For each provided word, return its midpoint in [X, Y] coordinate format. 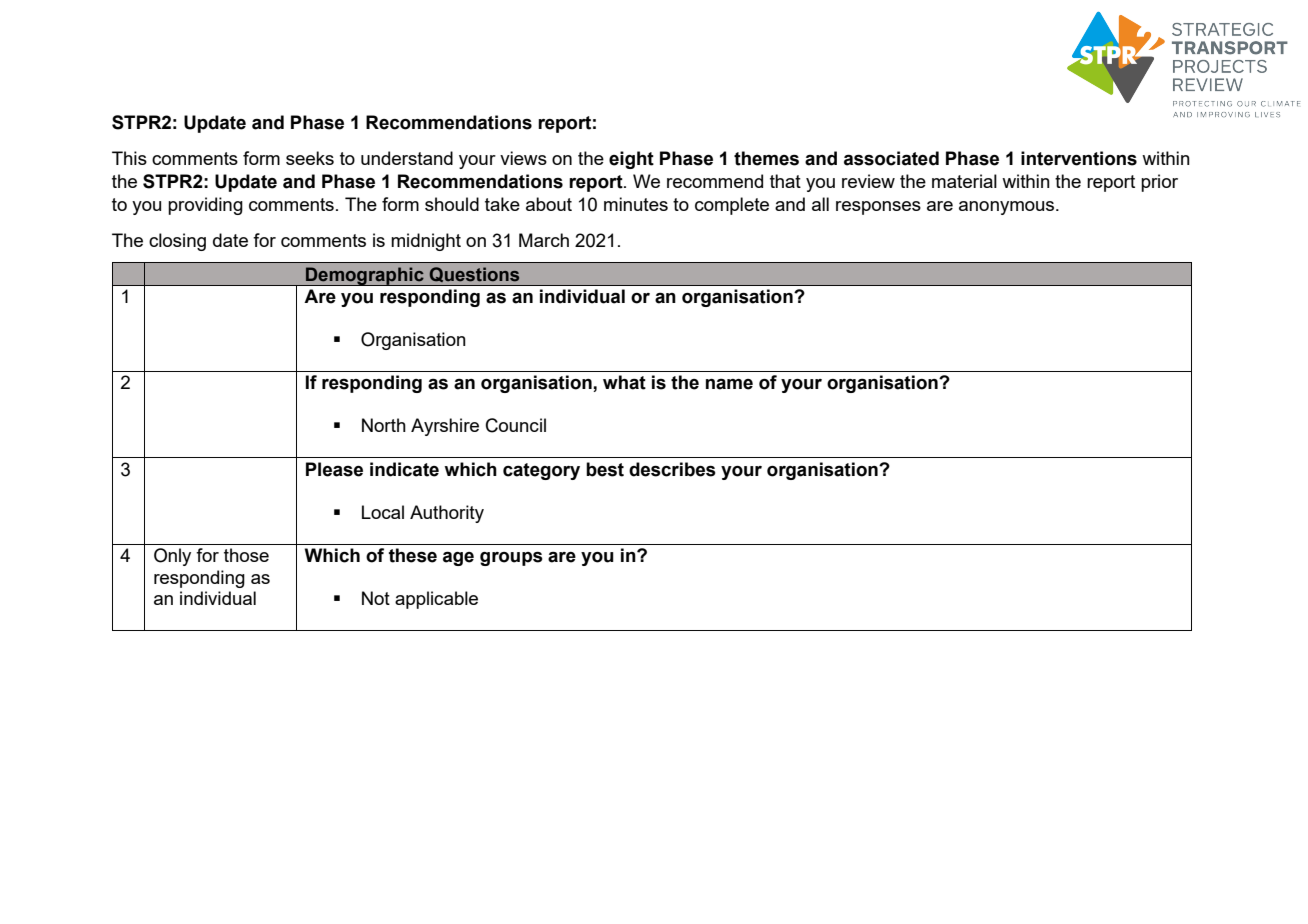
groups [511, 558]
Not [376, 598]
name [729, 384]
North [384, 425]
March [544, 240]
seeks [310, 158]
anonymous [1008, 208]
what [624, 382]
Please [334, 469]
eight [631, 160]
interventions [1079, 158]
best [605, 469]
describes [672, 469]
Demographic [365, 276]
